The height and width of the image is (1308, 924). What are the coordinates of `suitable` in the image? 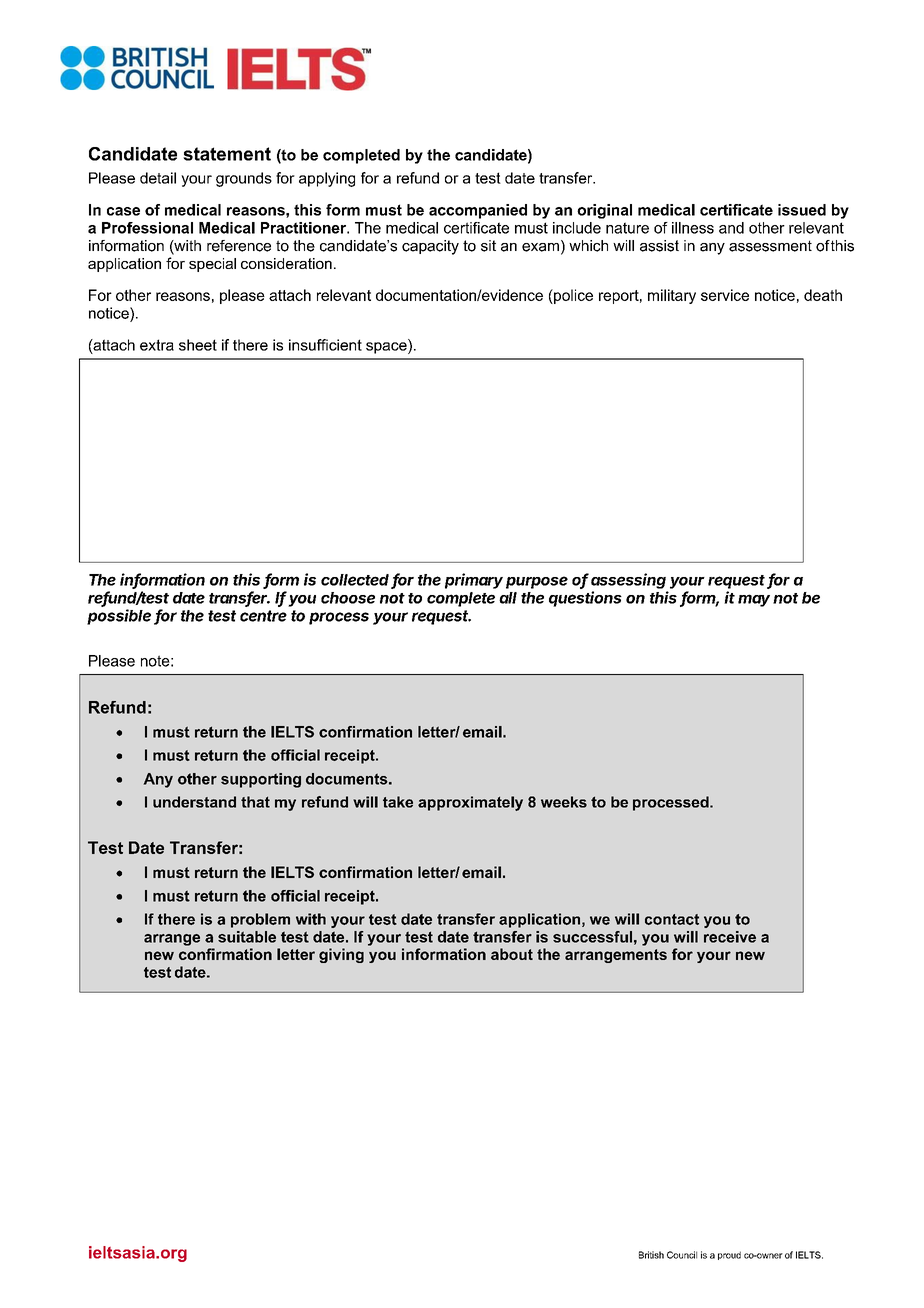 It's located at (247, 937).
